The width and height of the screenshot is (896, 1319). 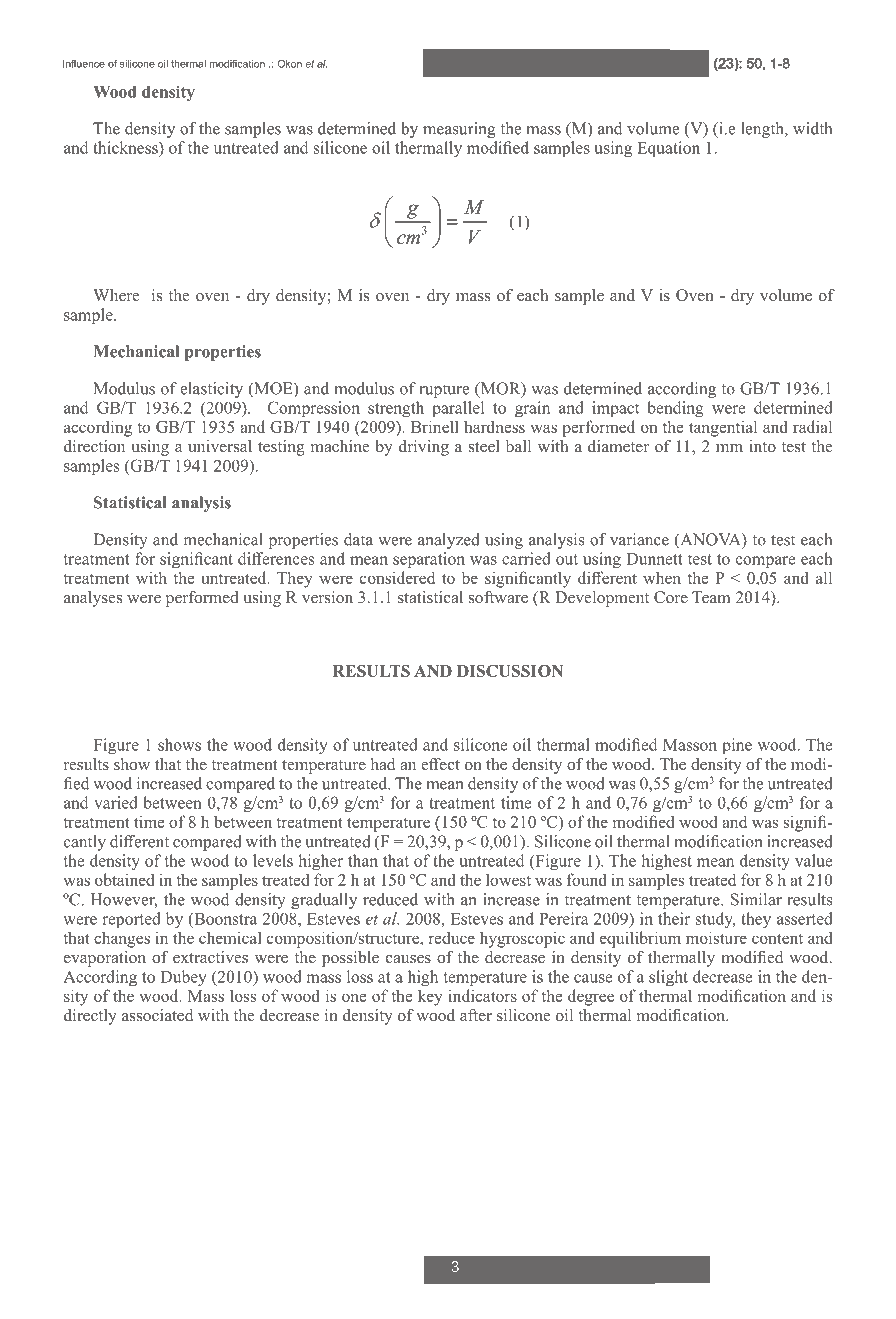 I want to click on bending, so click(x=675, y=409).
